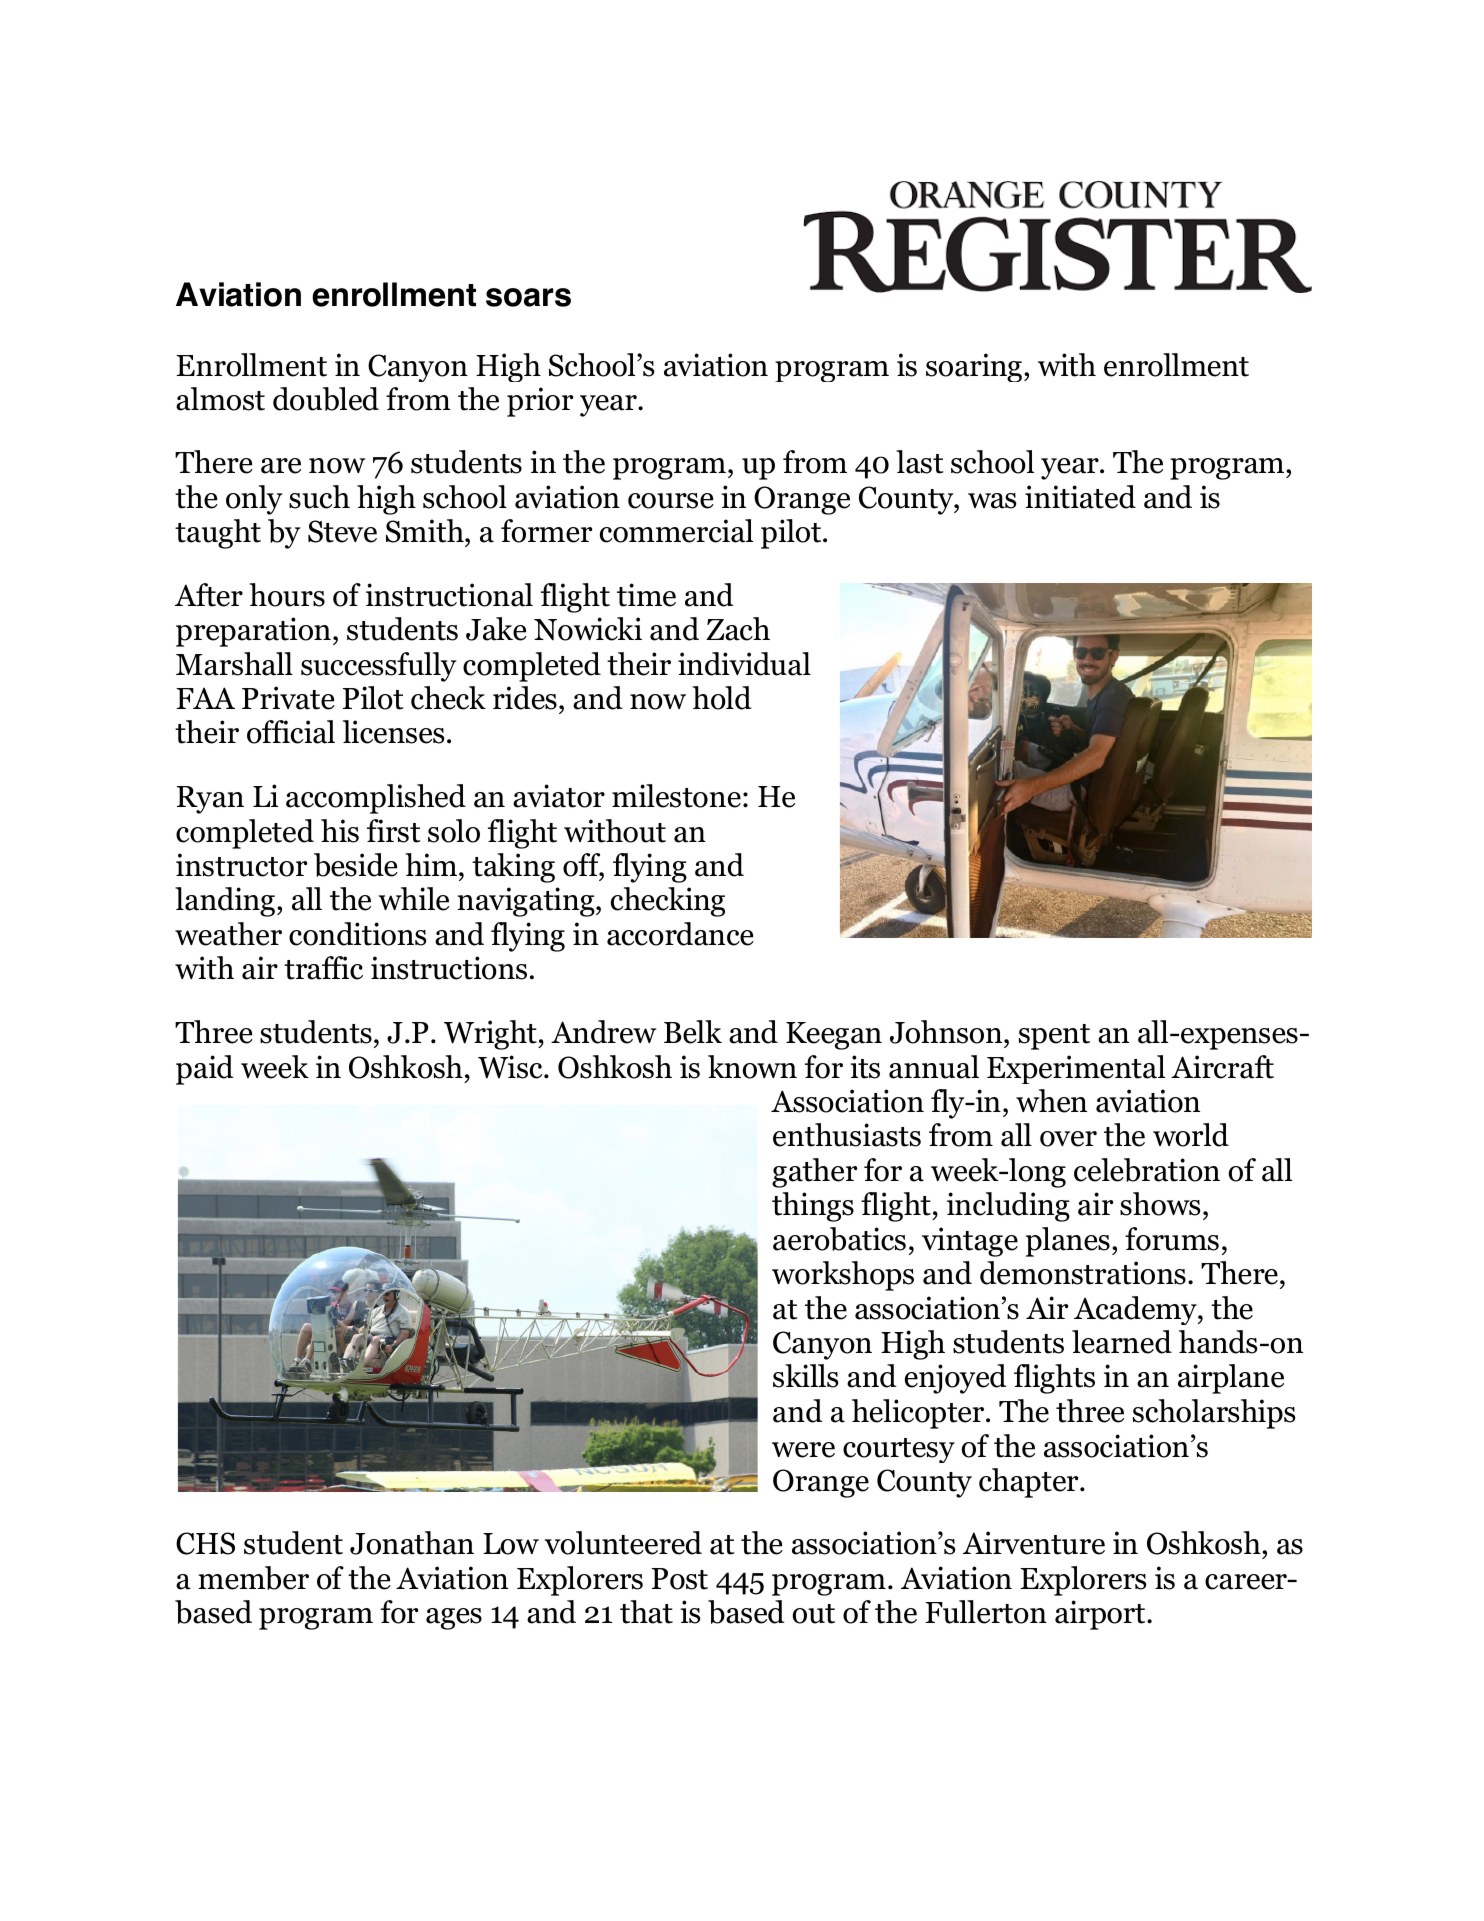 The image size is (1484, 1921). What do you see at coordinates (975, 367) in the screenshot?
I see `soaring` at bounding box center [975, 367].
